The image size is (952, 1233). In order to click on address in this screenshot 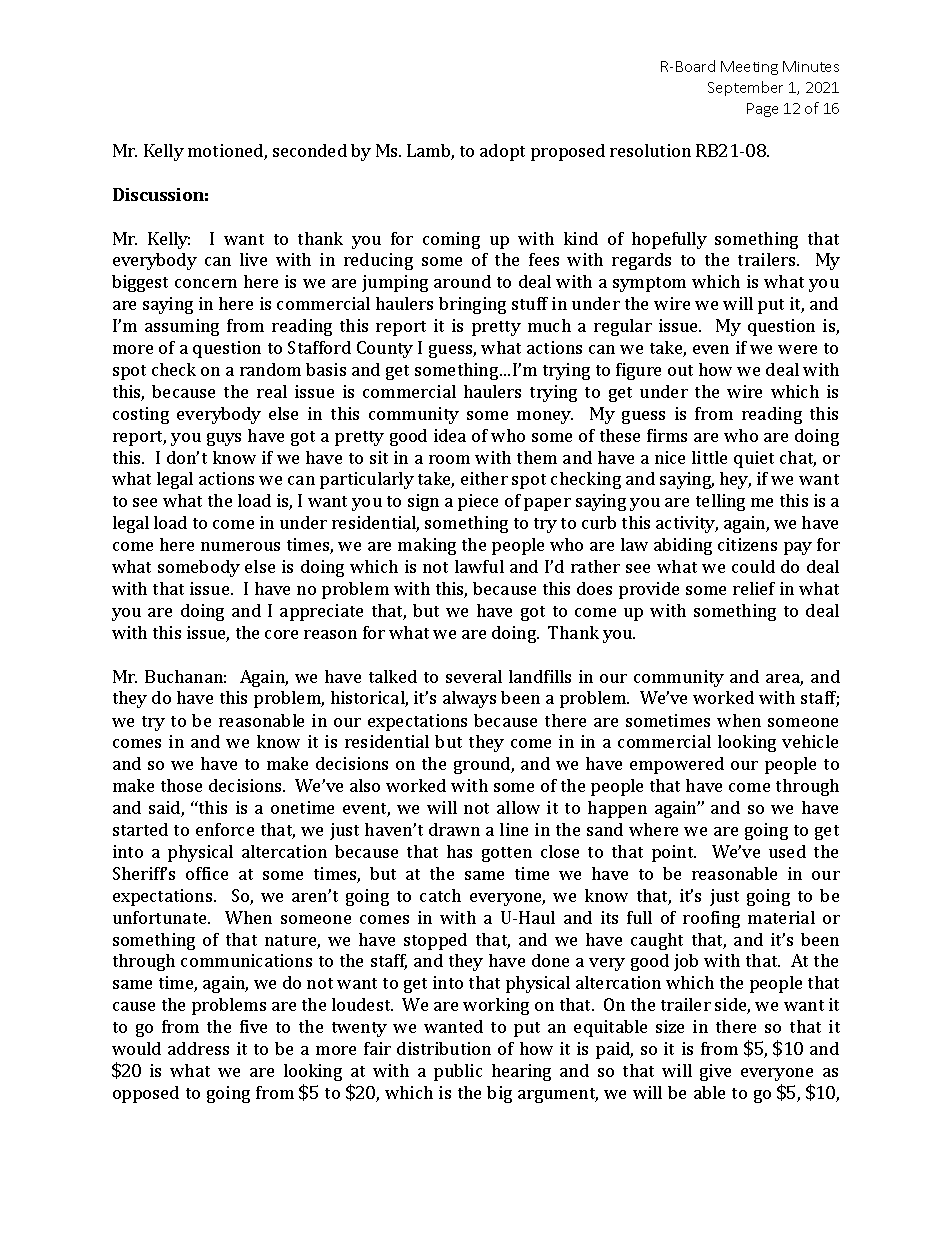, I will do `click(198, 1048)`.
